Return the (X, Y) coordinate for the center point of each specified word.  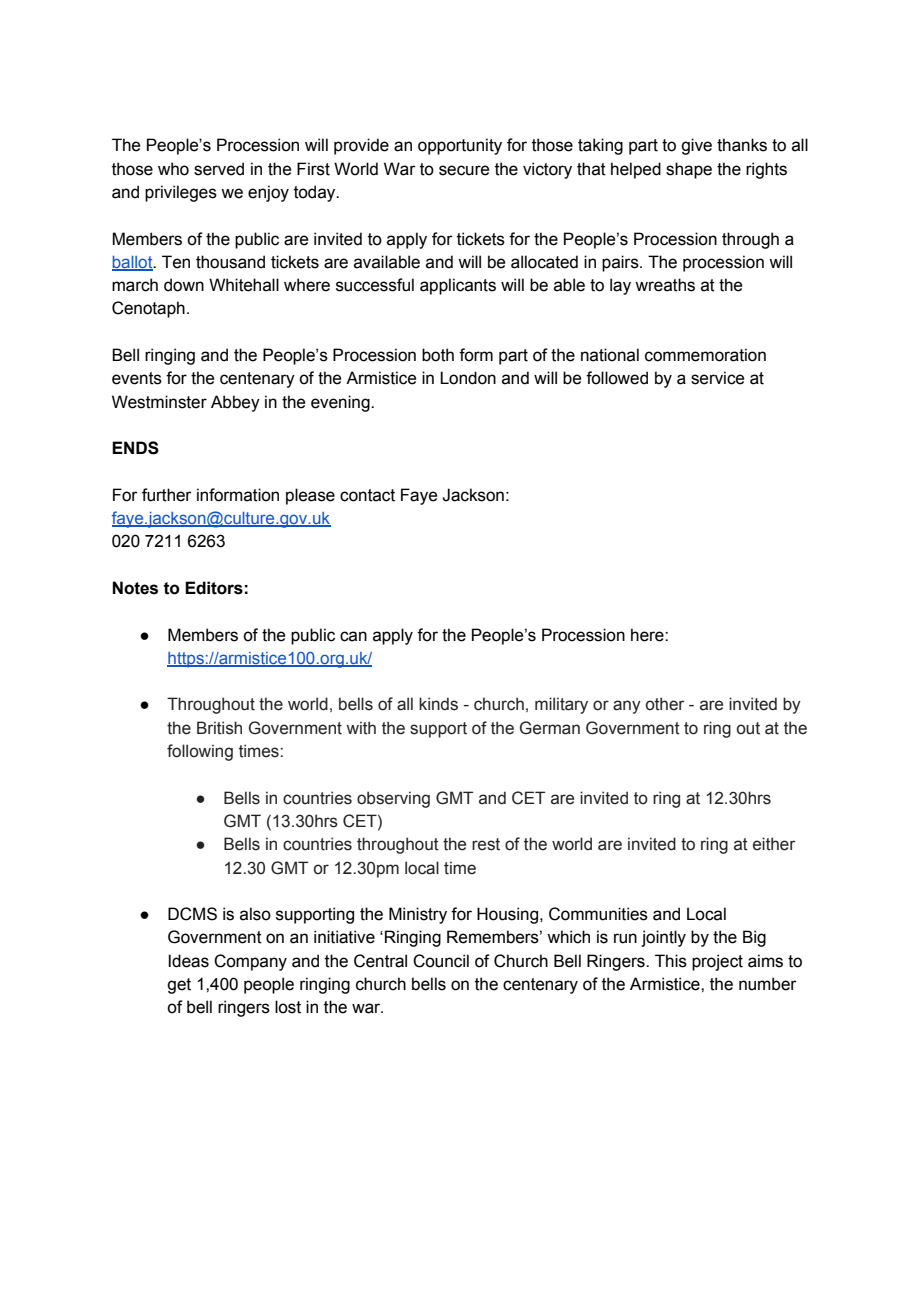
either (774, 844)
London (468, 378)
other (665, 704)
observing (393, 799)
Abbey (235, 403)
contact (367, 495)
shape (689, 170)
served (219, 169)
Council (441, 961)
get (179, 986)
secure (464, 170)
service (717, 378)
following (200, 752)
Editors (214, 588)
